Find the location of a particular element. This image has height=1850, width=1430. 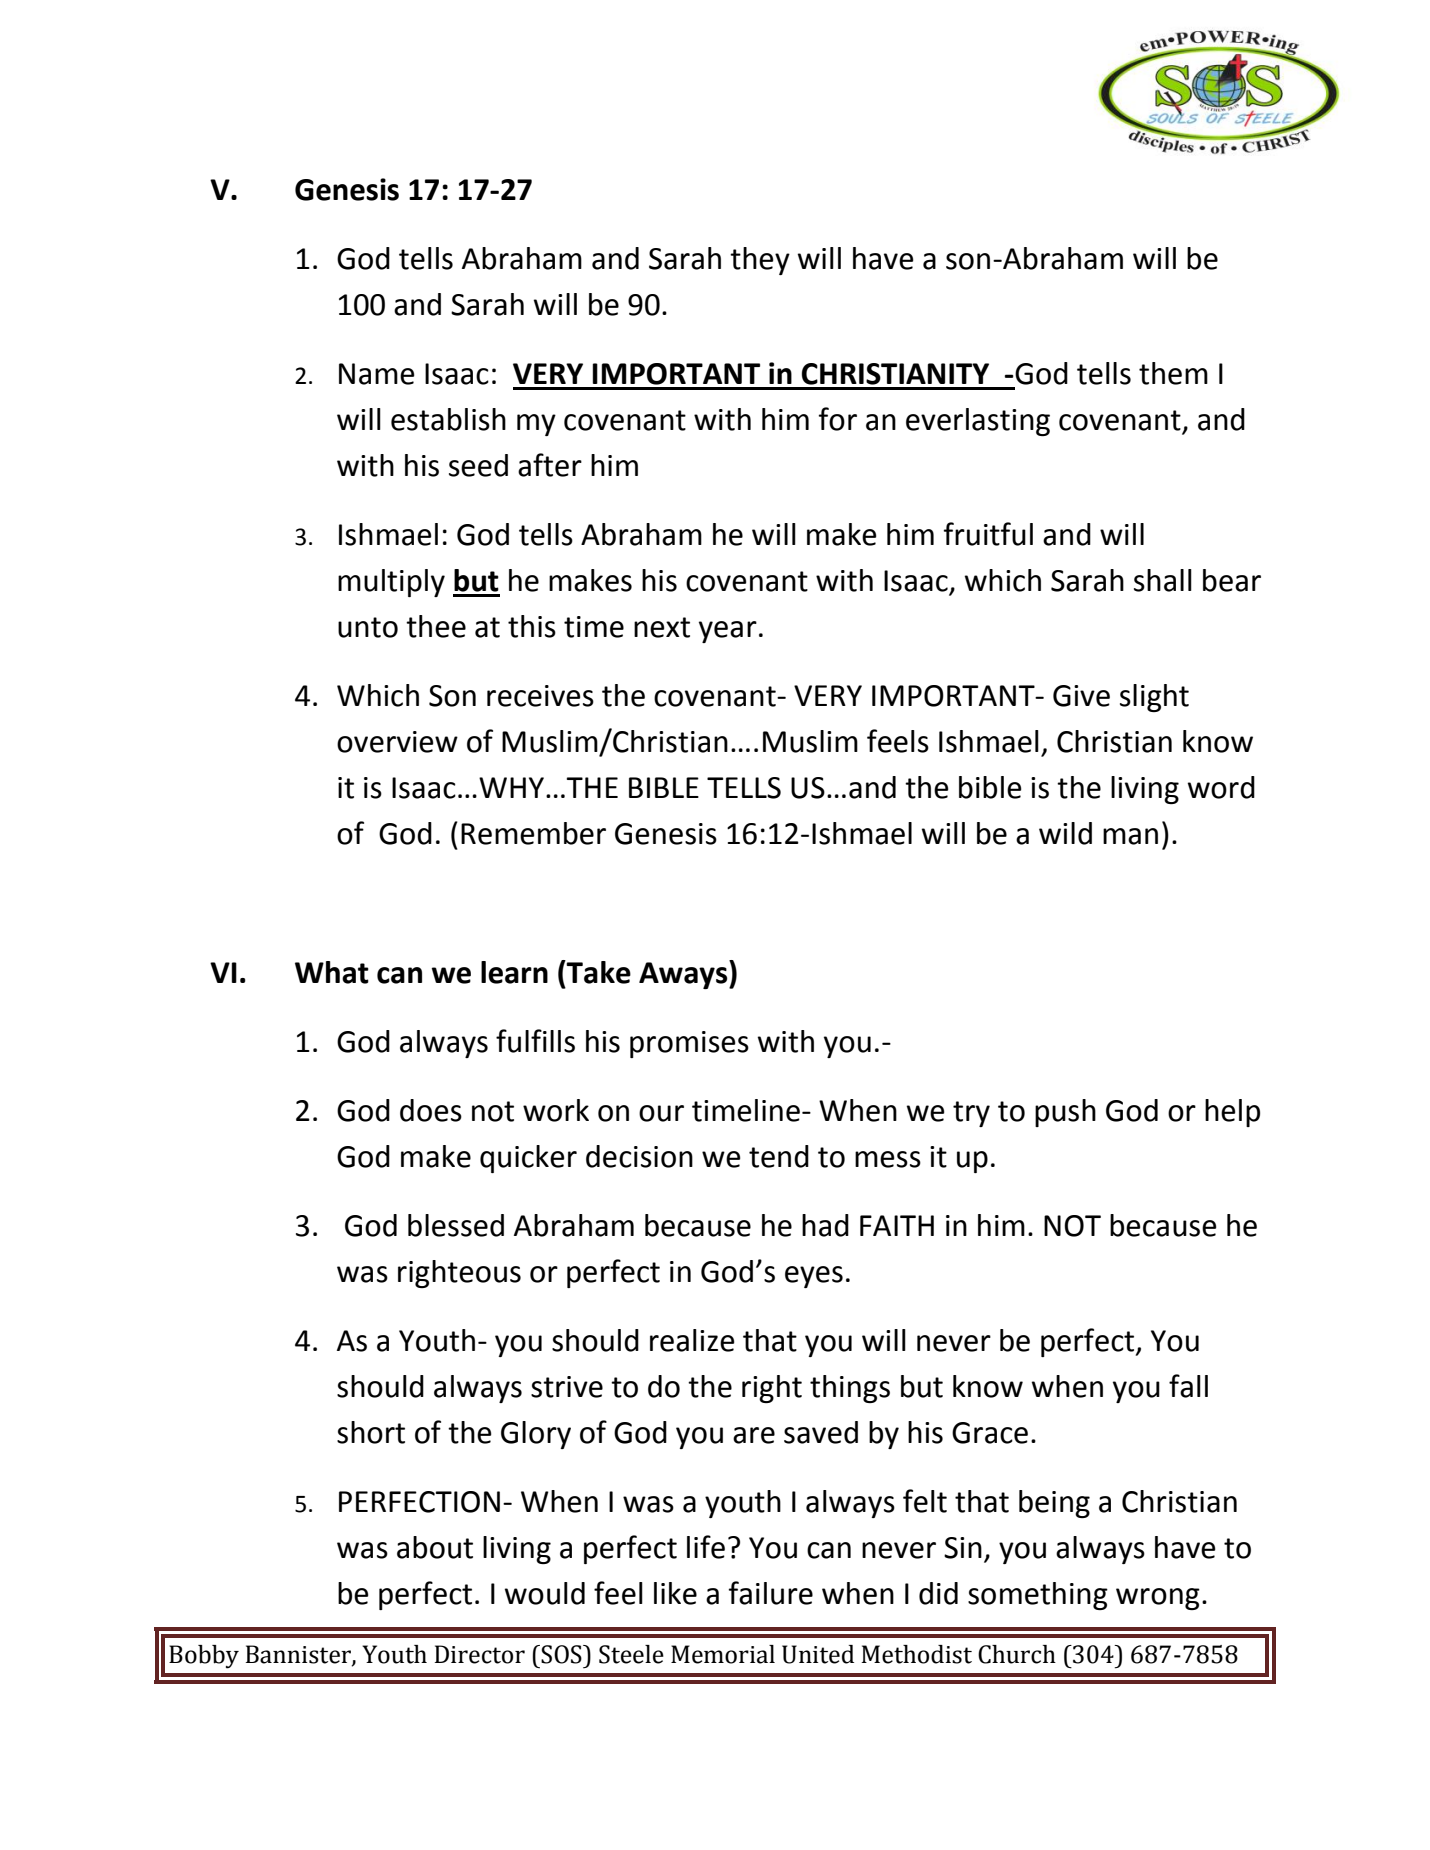

Bobby is located at coordinates (204, 1657).
